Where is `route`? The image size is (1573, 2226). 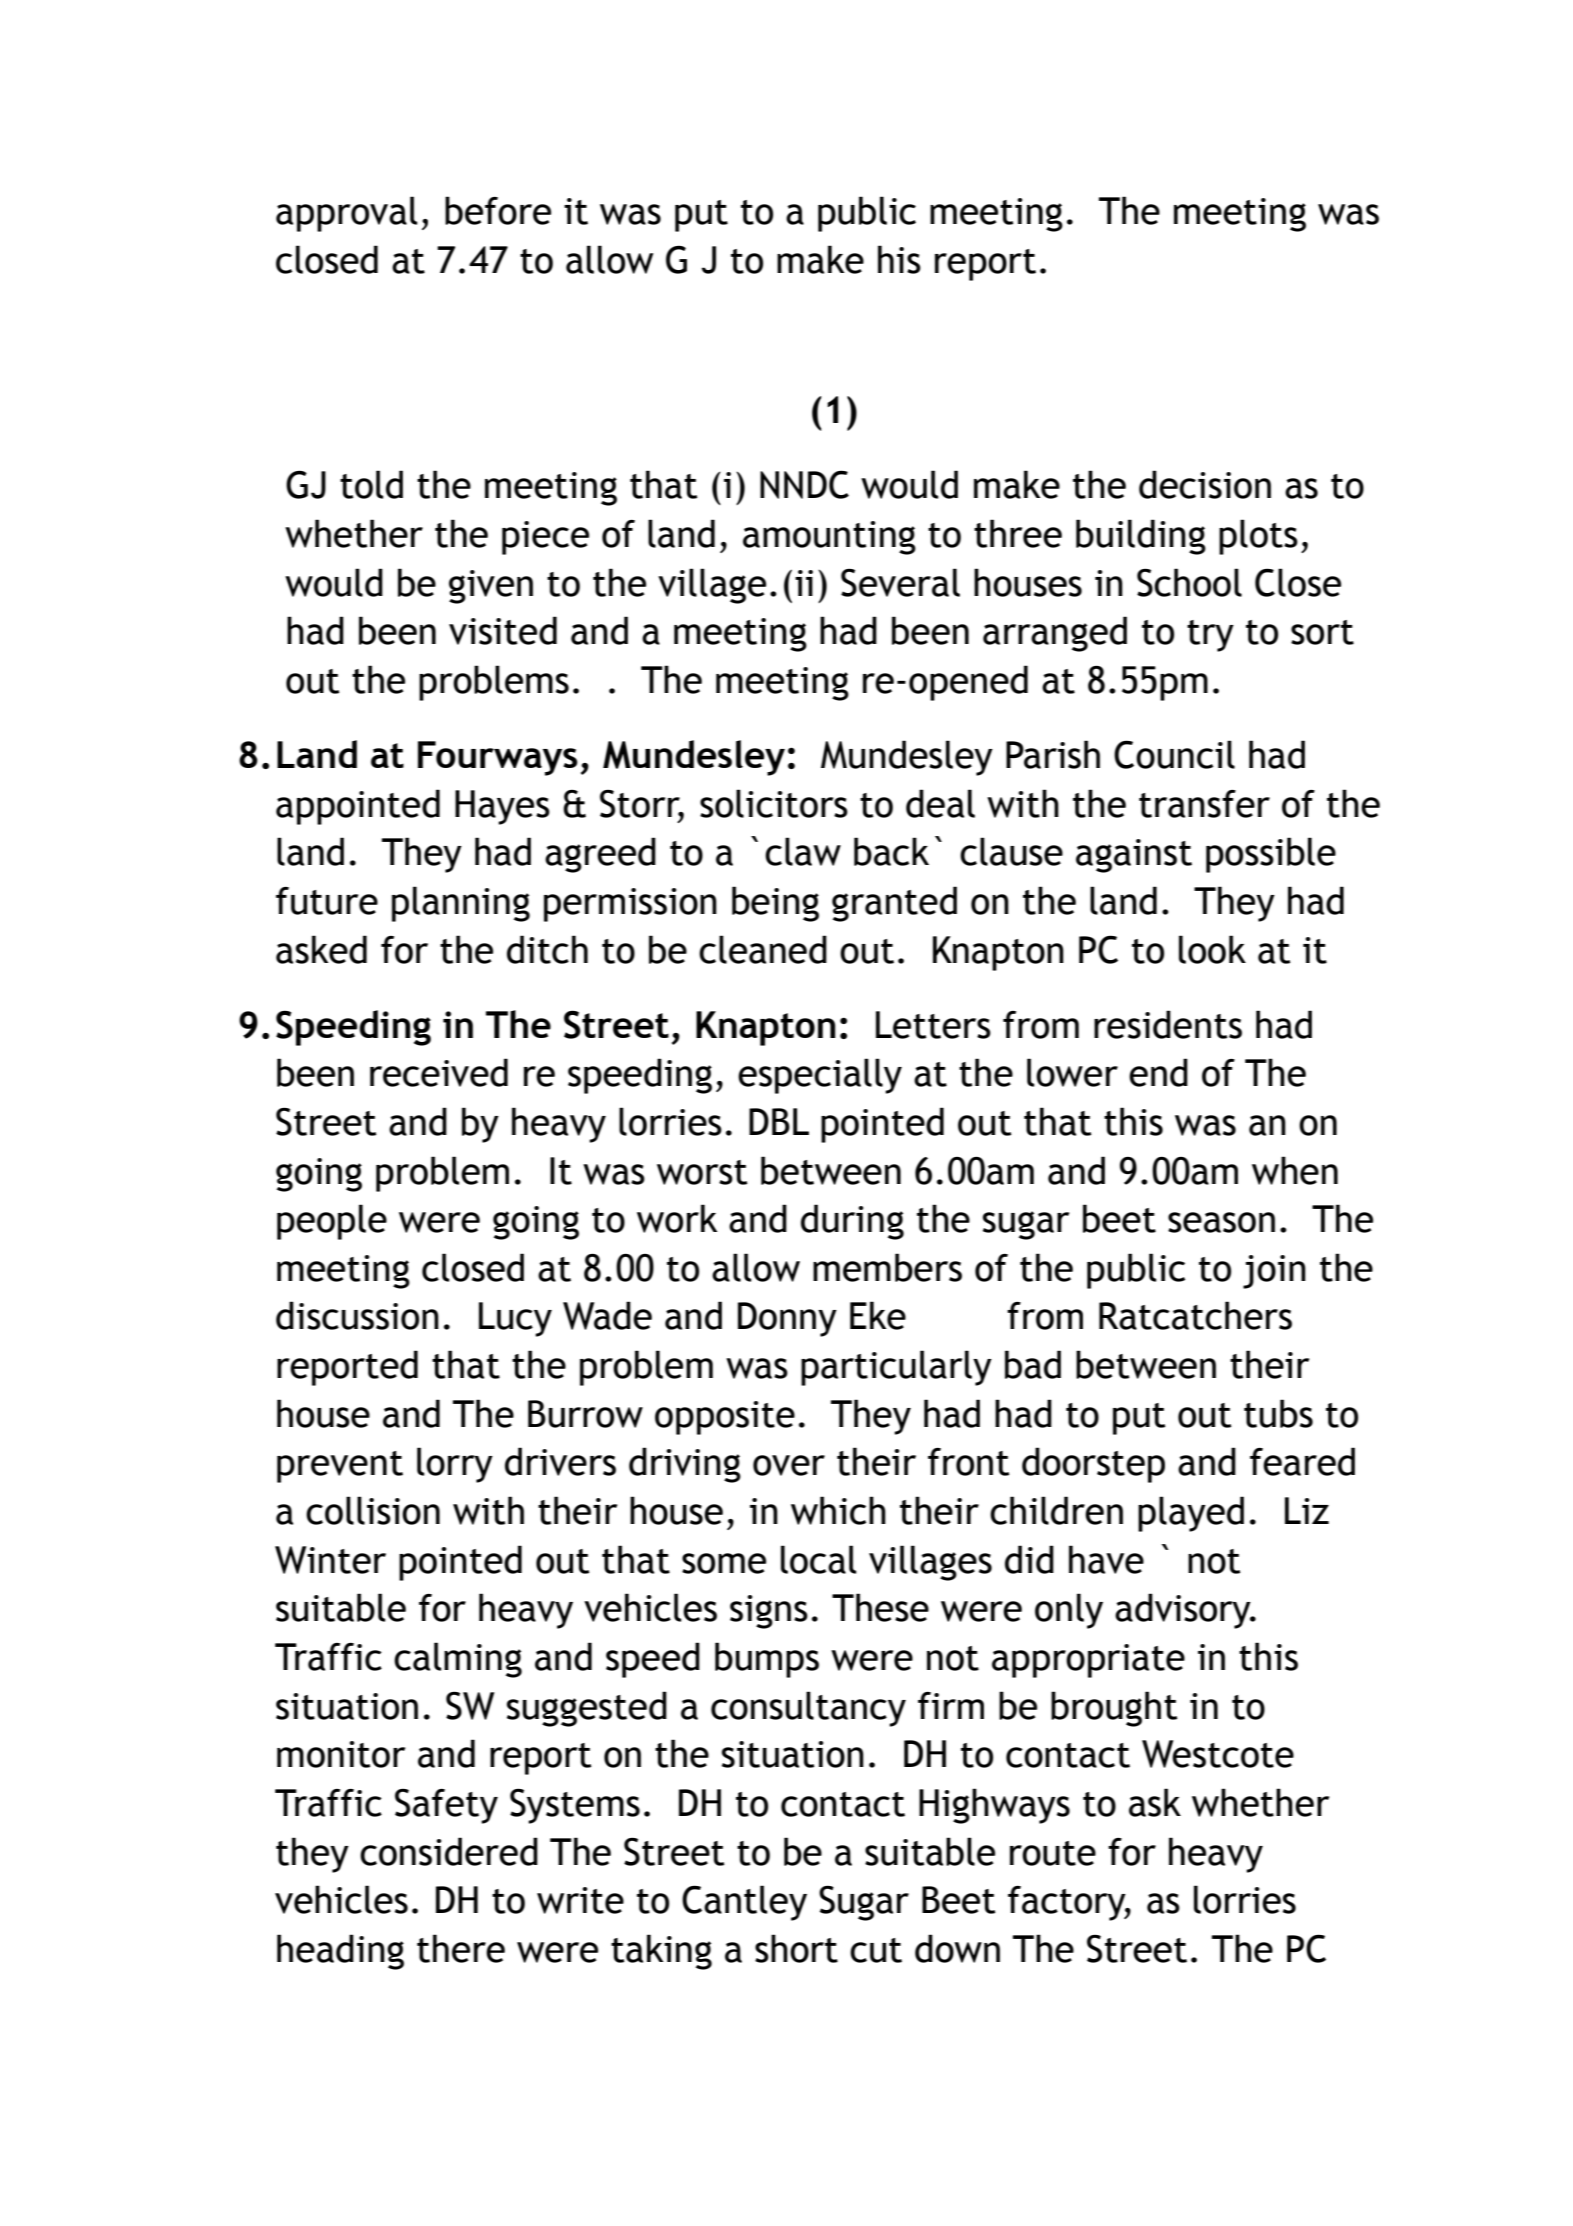 route is located at coordinates (1053, 1853).
